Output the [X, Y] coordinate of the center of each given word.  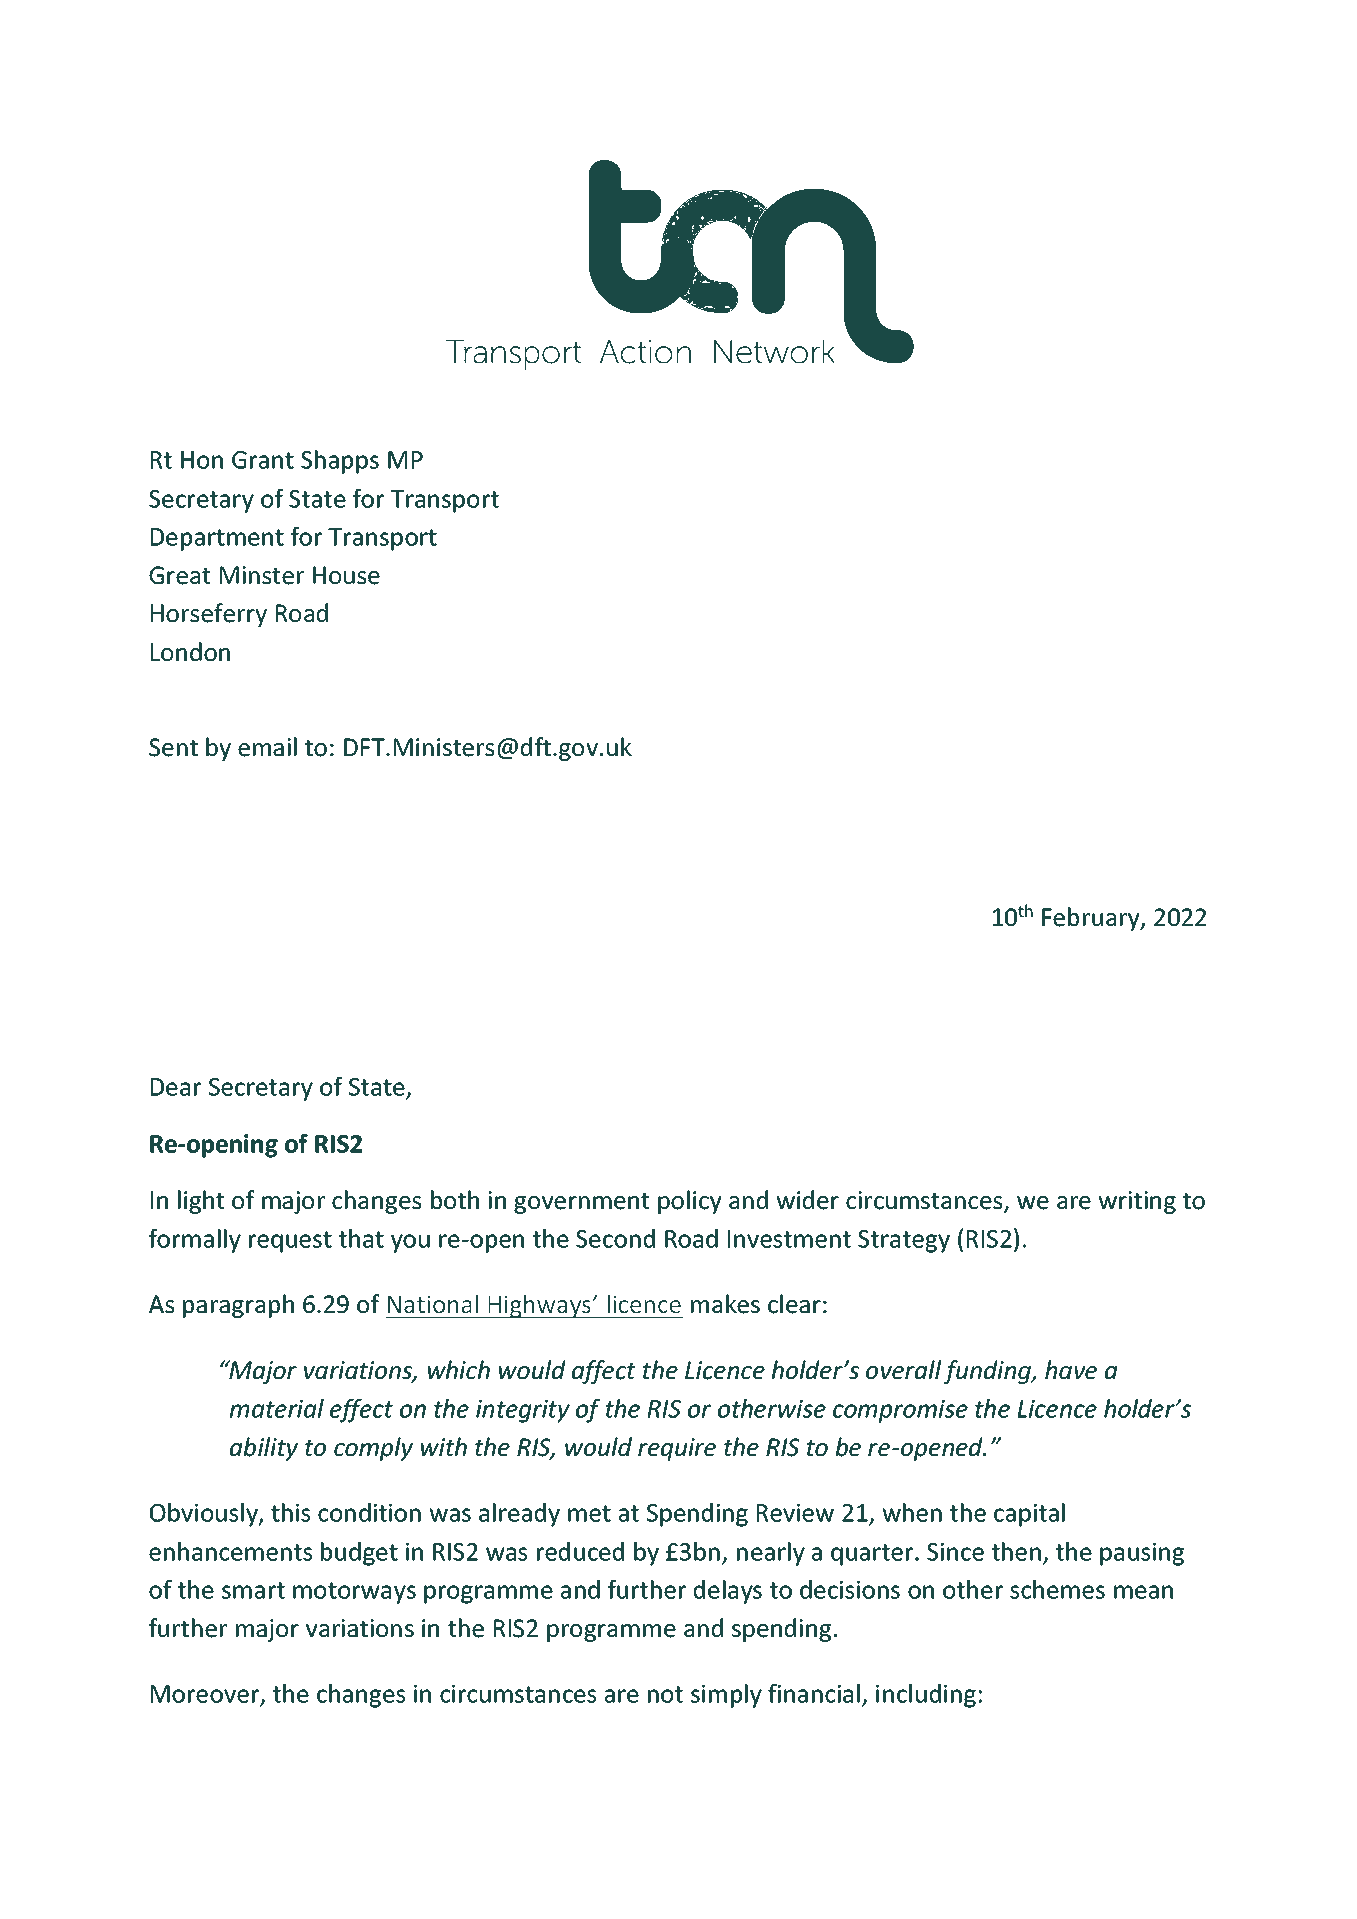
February [1092, 919]
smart [253, 1590]
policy [690, 1202]
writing [1137, 1202]
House [346, 575]
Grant [263, 460]
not [665, 1694]
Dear [176, 1087]
